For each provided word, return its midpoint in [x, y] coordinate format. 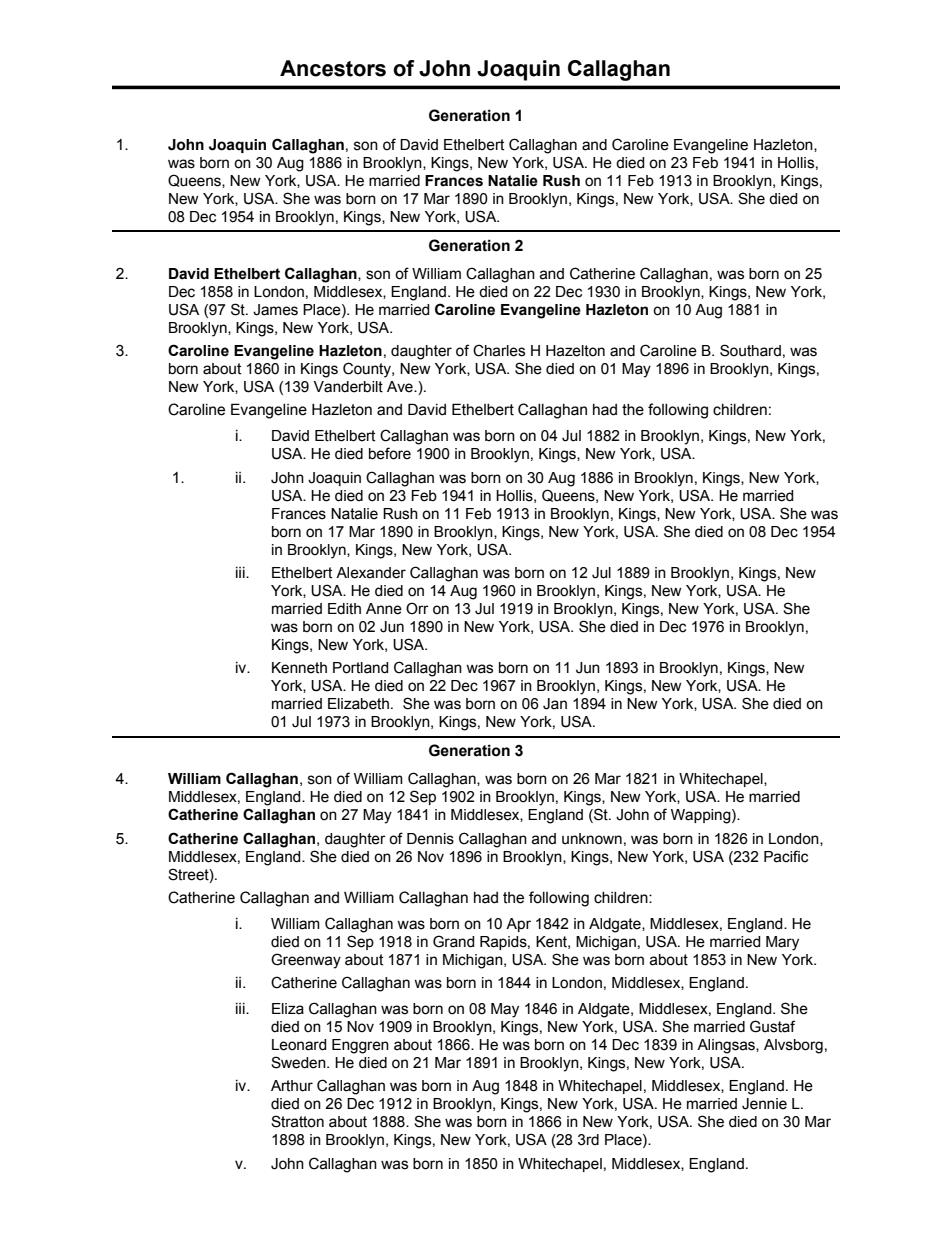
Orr [417, 608]
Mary [782, 943]
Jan [555, 704]
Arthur [292, 1086]
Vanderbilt [348, 387]
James [275, 310]
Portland [361, 668]
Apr [518, 925]
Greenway [306, 961]
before [390, 453]
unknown [592, 839]
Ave [401, 387]
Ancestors [333, 68]
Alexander [371, 573]
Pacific [786, 856]
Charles [499, 350]
